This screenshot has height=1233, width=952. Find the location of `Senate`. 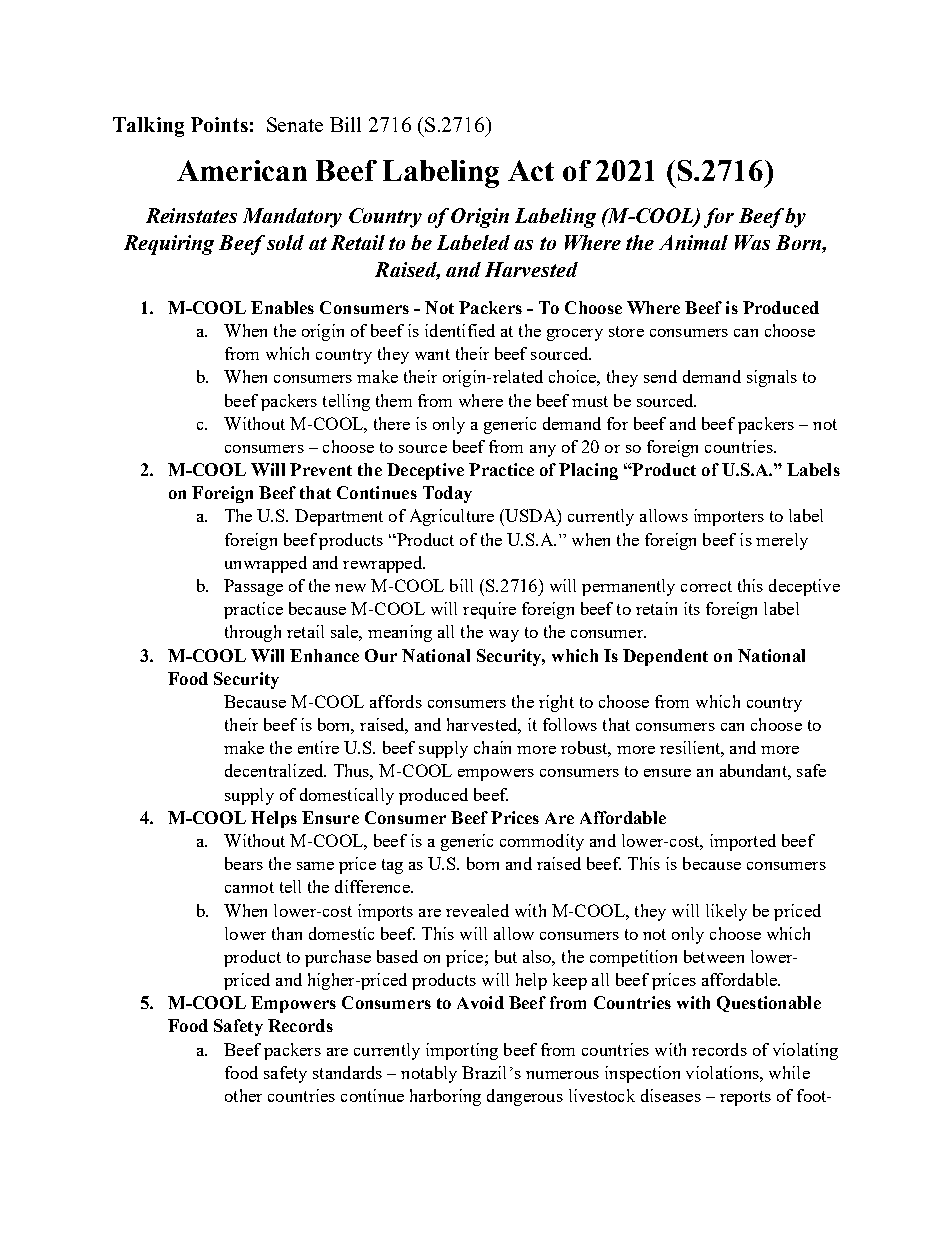

Senate is located at coordinates (295, 124).
